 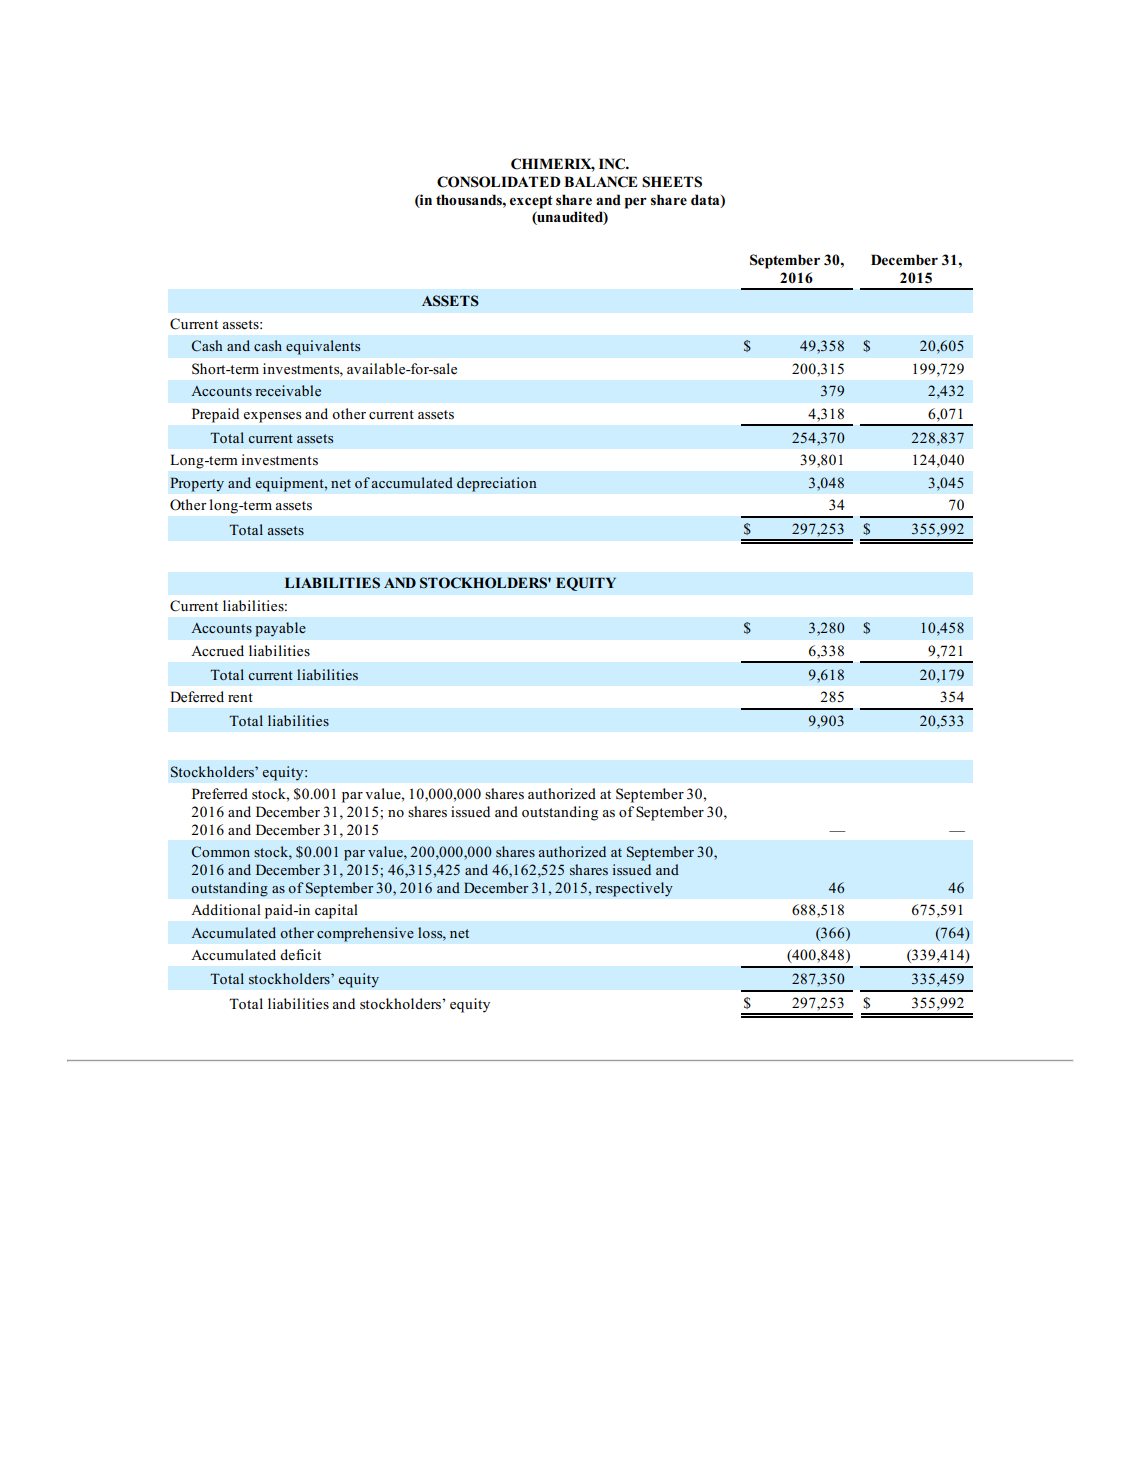 What do you see at coordinates (323, 347) in the screenshot?
I see `equivalents` at bounding box center [323, 347].
